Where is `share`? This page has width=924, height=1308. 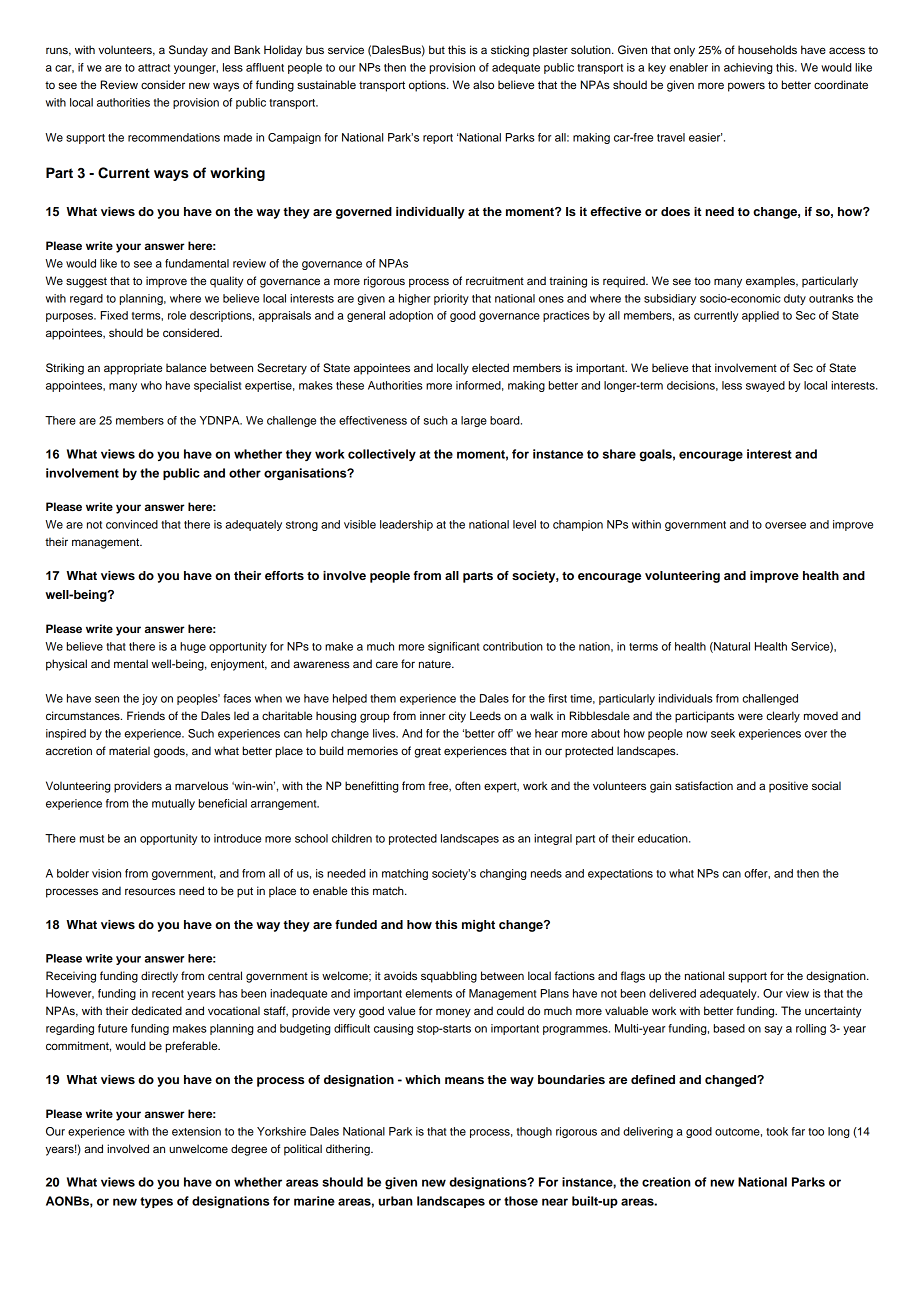 share is located at coordinates (619, 454).
